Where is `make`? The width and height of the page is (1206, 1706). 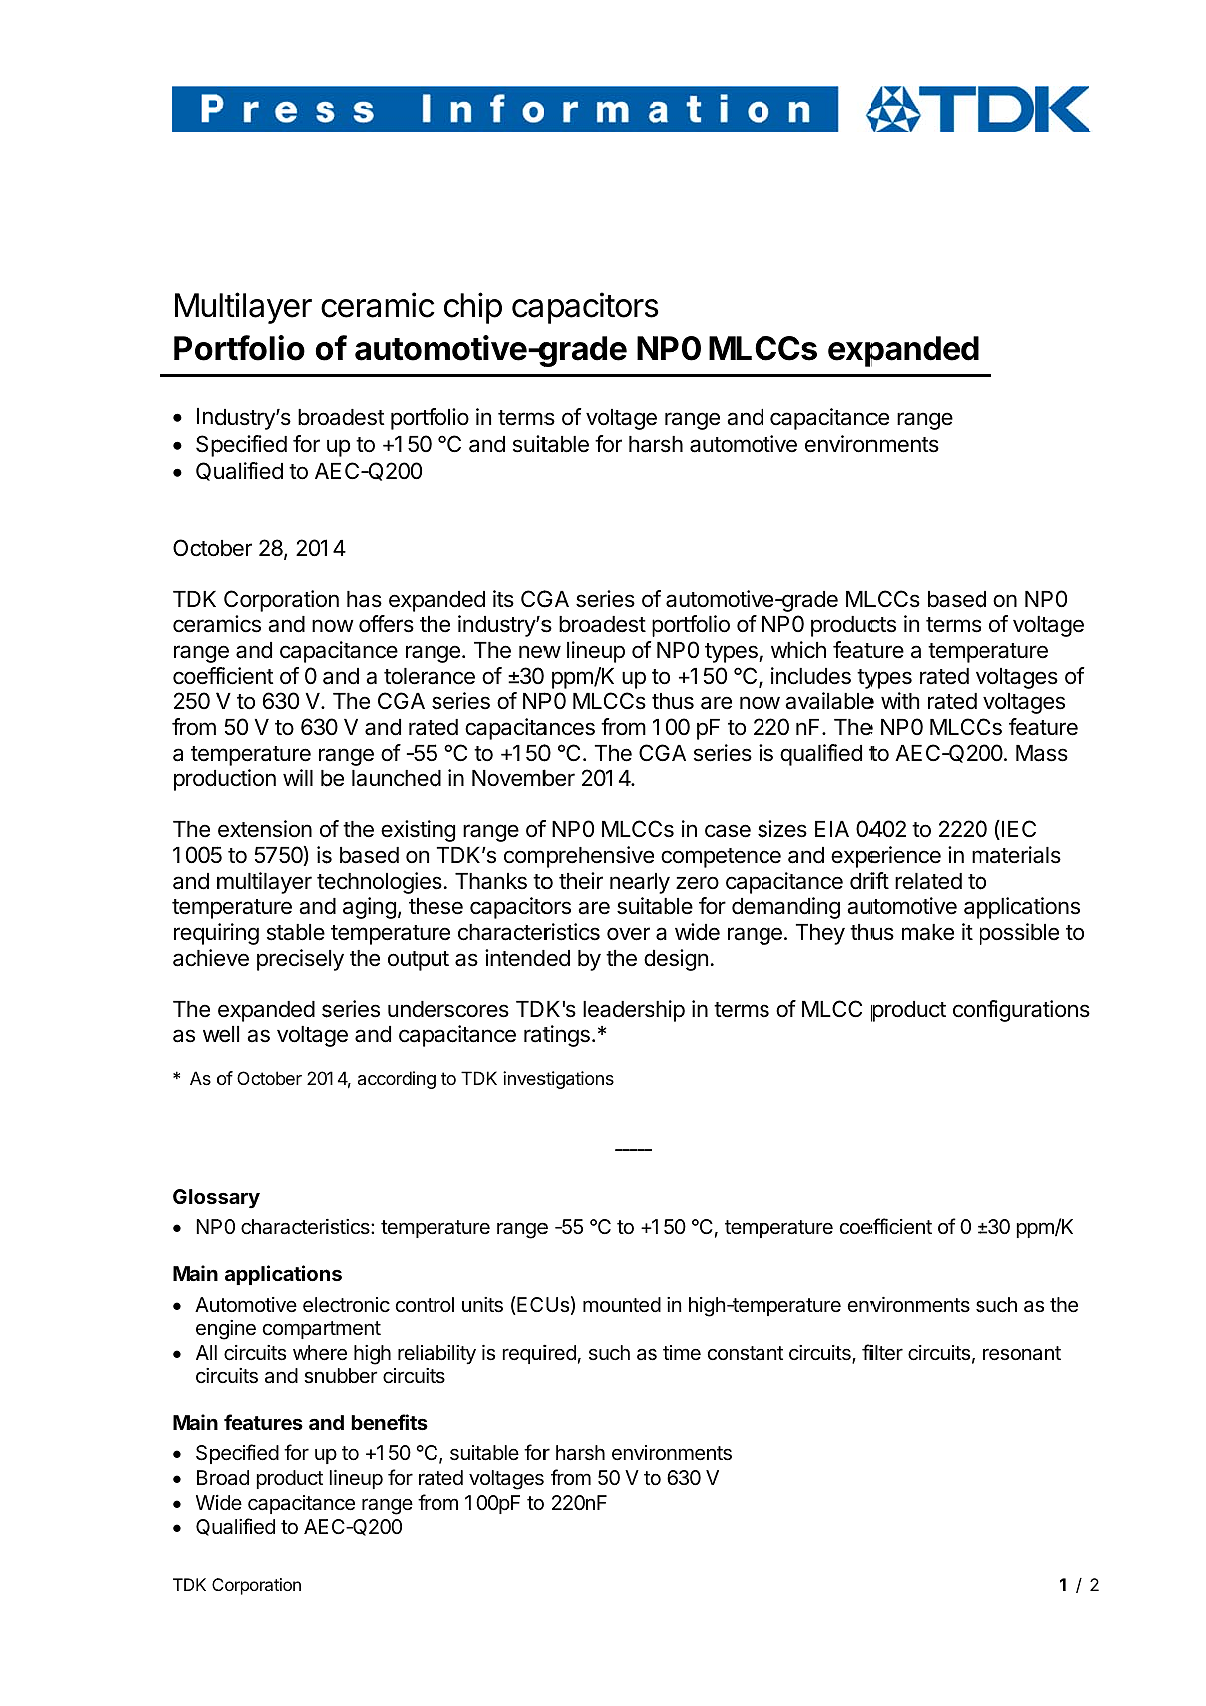 make is located at coordinates (928, 932).
